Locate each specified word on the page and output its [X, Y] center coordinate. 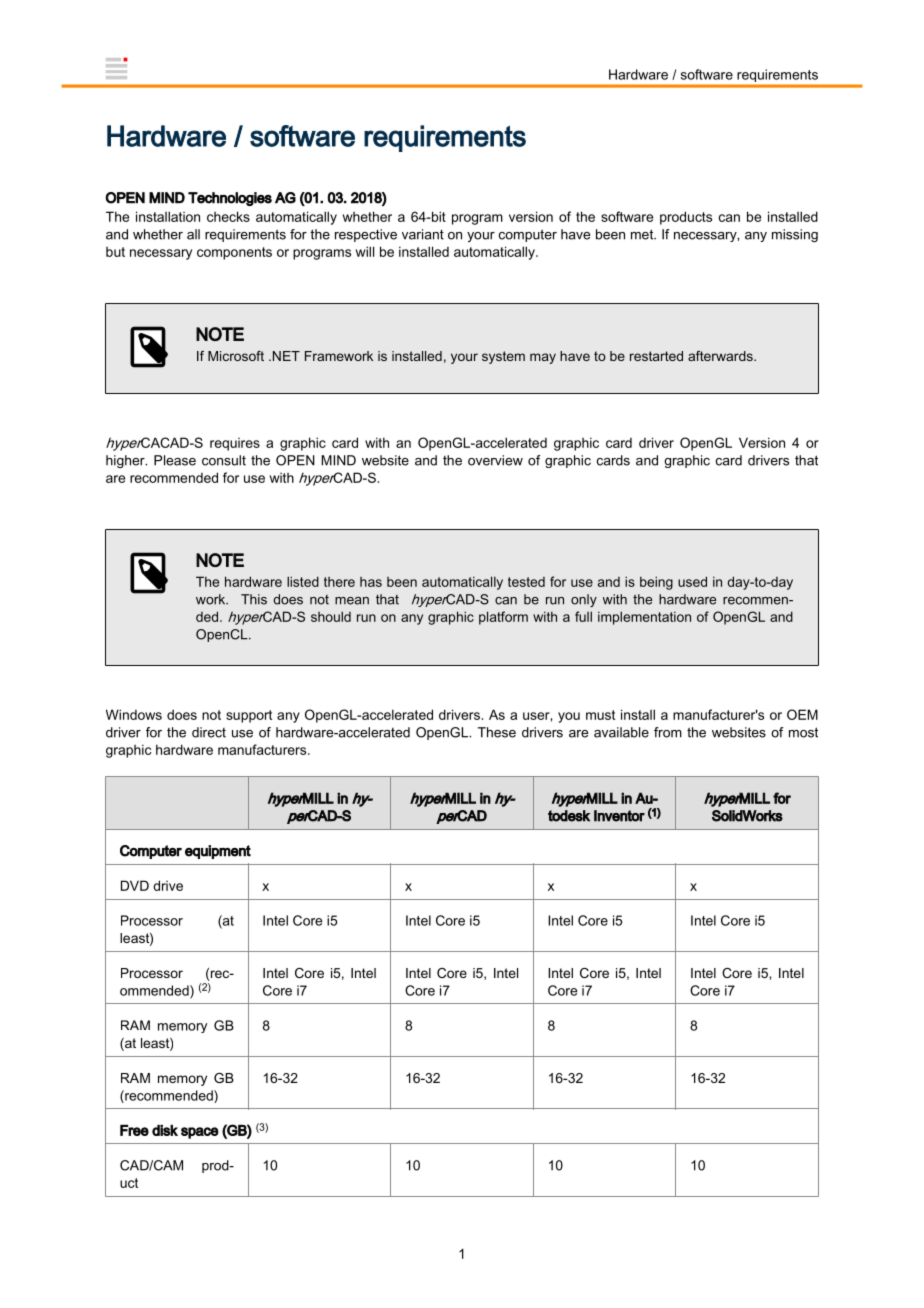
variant [423, 234]
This [254, 599]
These [497, 732]
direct [209, 732]
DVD [135, 885]
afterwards [721, 356]
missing [795, 235]
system [503, 357]
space [200, 1133]
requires [235, 444]
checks [228, 216]
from [668, 732]
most [803, 732]
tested [526, 582]
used [692, 581]
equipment [218, 852]
